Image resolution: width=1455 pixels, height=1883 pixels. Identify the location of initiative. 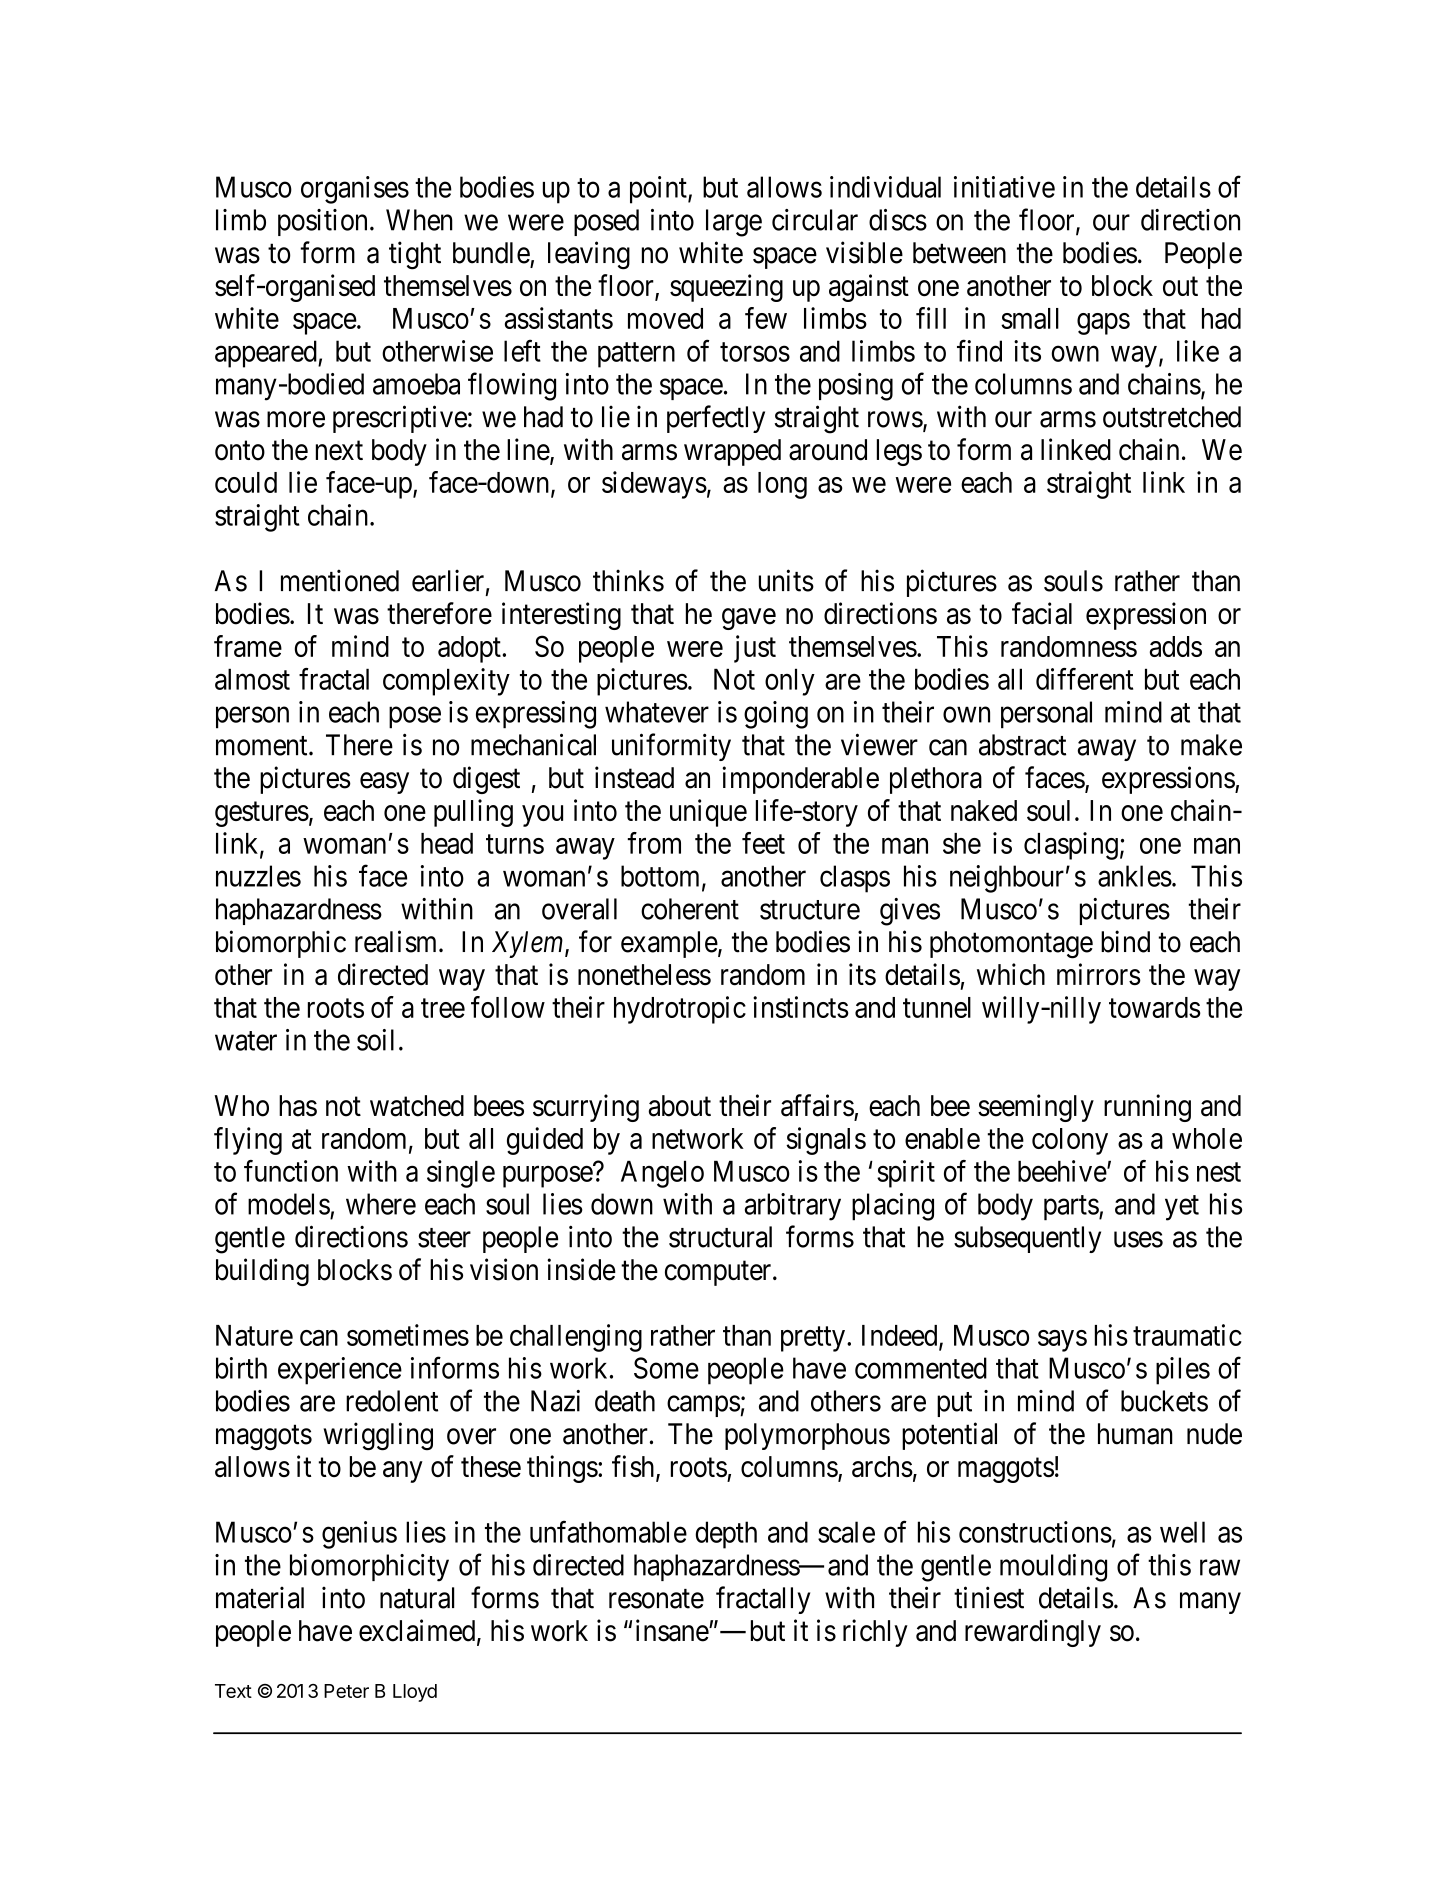
(1004, 187).
